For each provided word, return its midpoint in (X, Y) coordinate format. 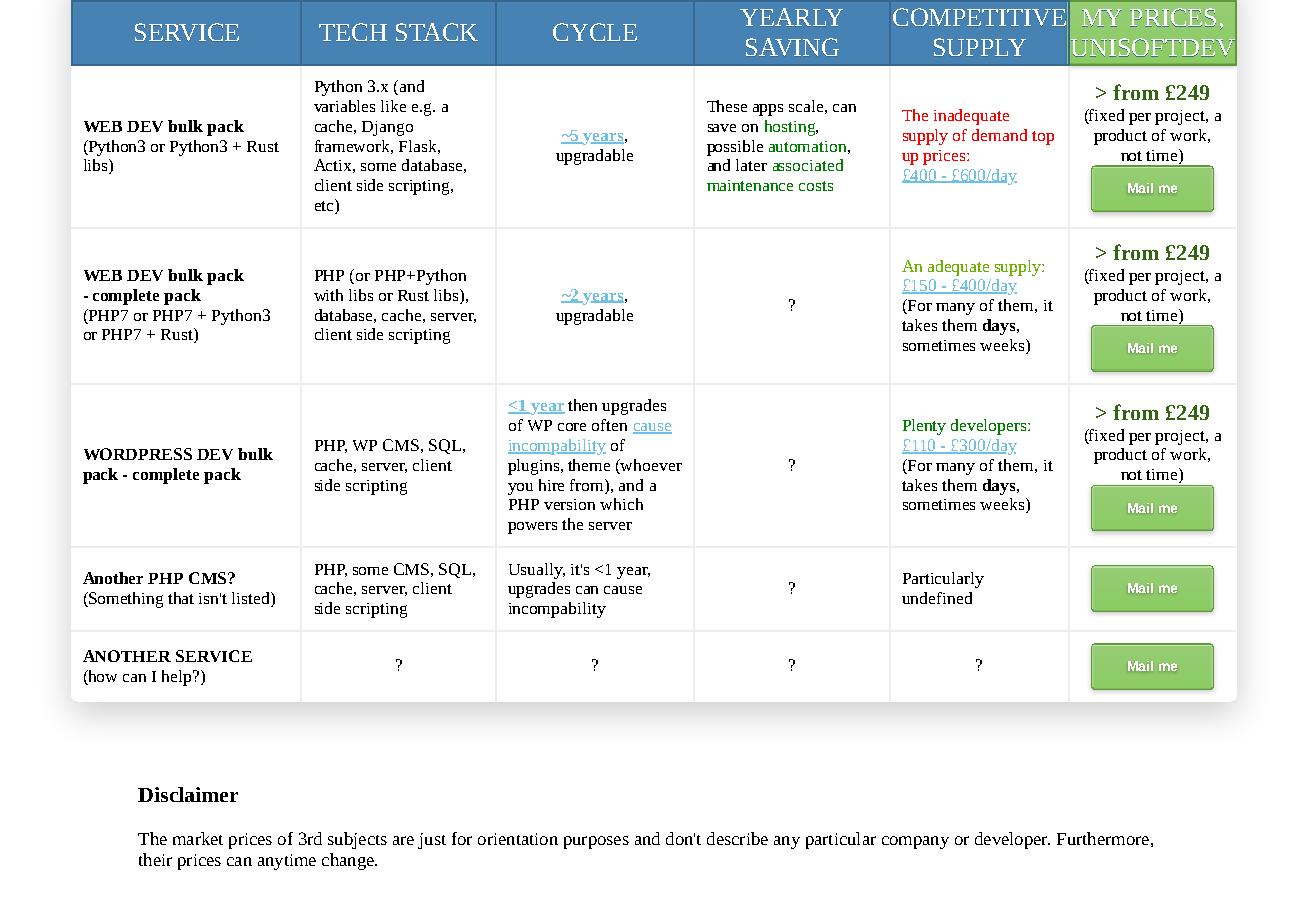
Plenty (924, 427)
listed (252, 598)
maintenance (750, 185)
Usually (537, 571)
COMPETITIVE (979, 17)
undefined (937, 598)
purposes (596, 842)
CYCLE (595, 32)
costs (816, 186)
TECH (353, 32)
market (198, 838)
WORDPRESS (138, 454)
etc (325, 206)
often (609, 425)
